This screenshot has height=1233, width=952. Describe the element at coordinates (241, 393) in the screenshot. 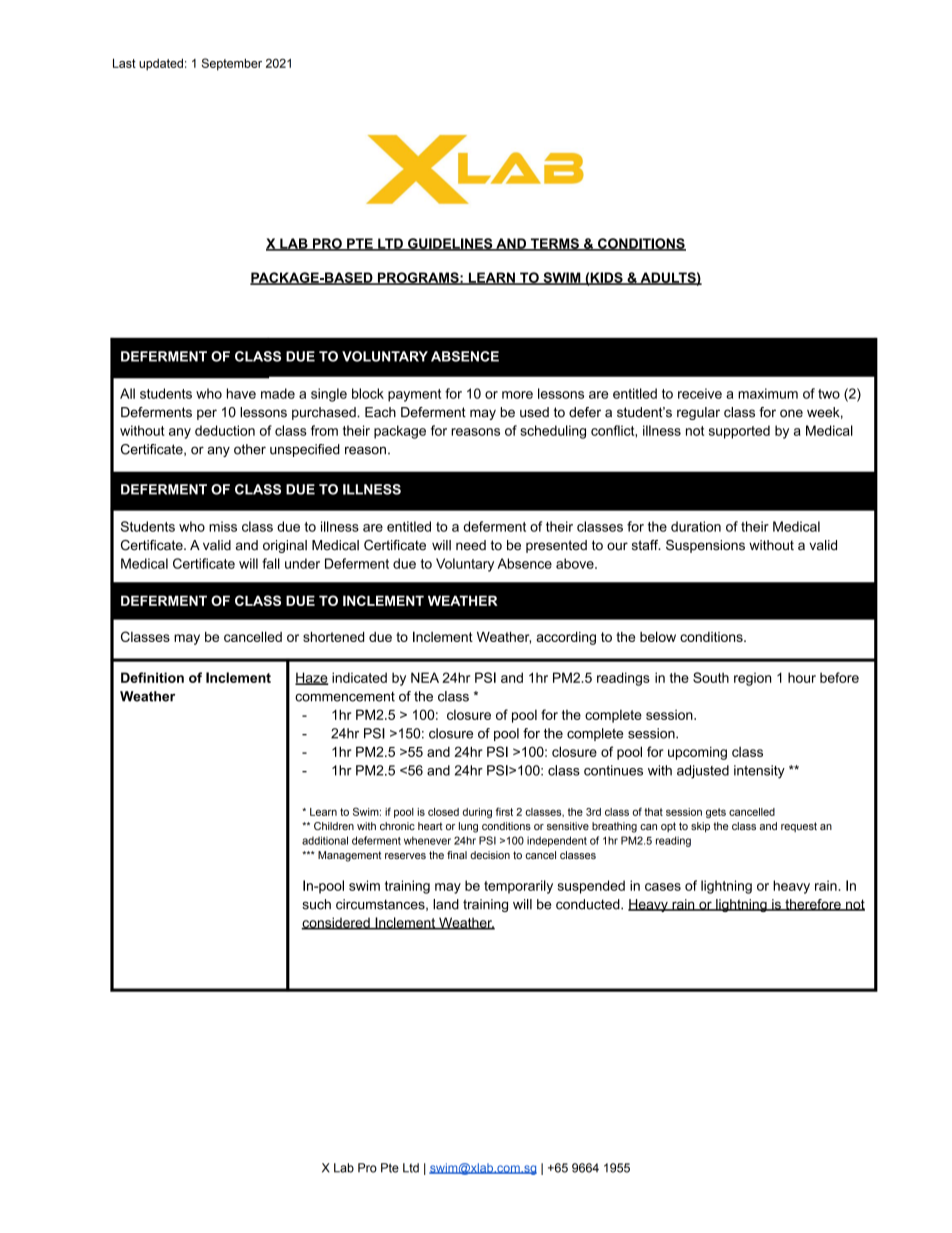

I see `have` at that location.
